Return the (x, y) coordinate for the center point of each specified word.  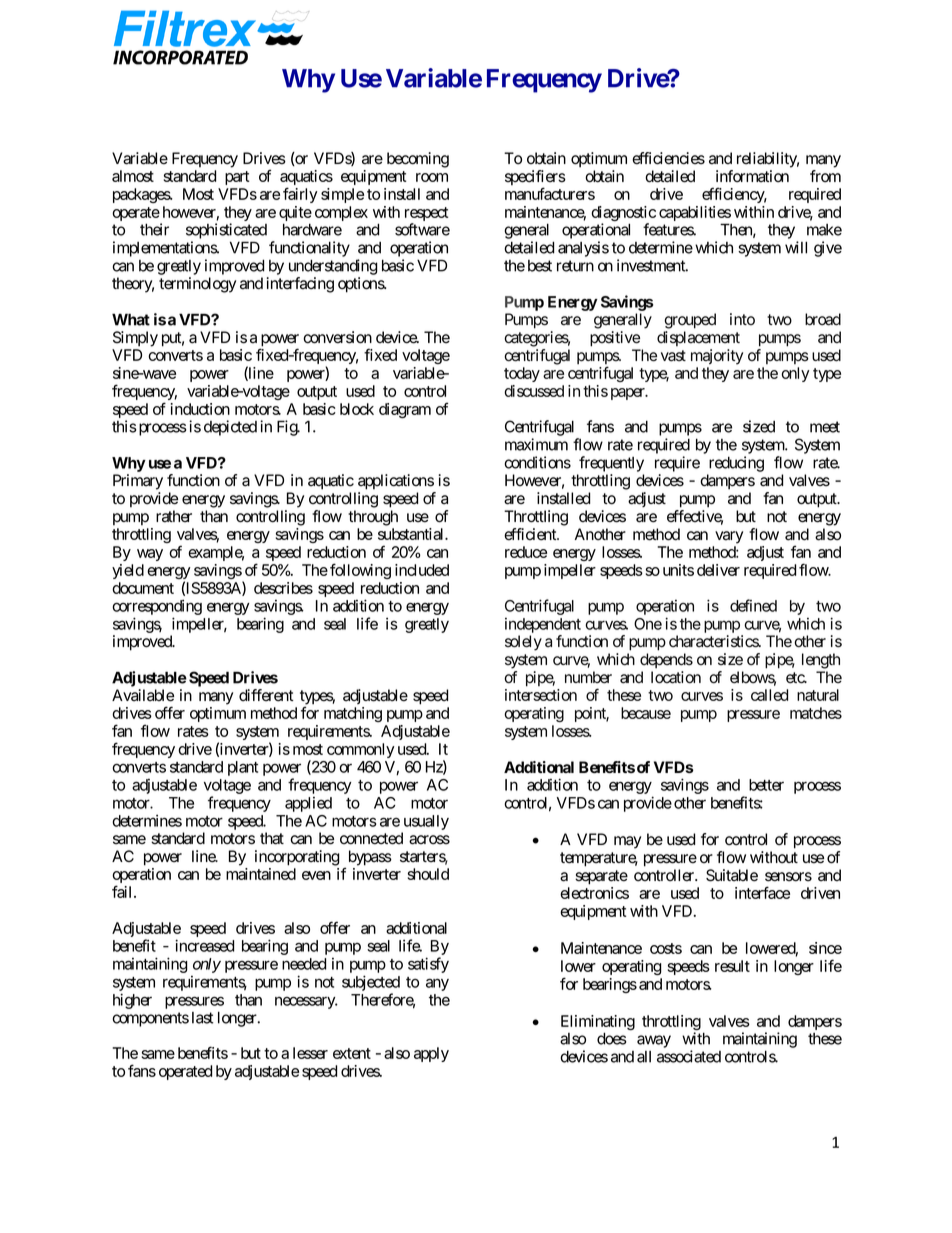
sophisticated (226, 231)
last (202, 1018)
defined (753, 605)
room (432, 177)
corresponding (157, 608)
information (752, 176)
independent (543, 625)
